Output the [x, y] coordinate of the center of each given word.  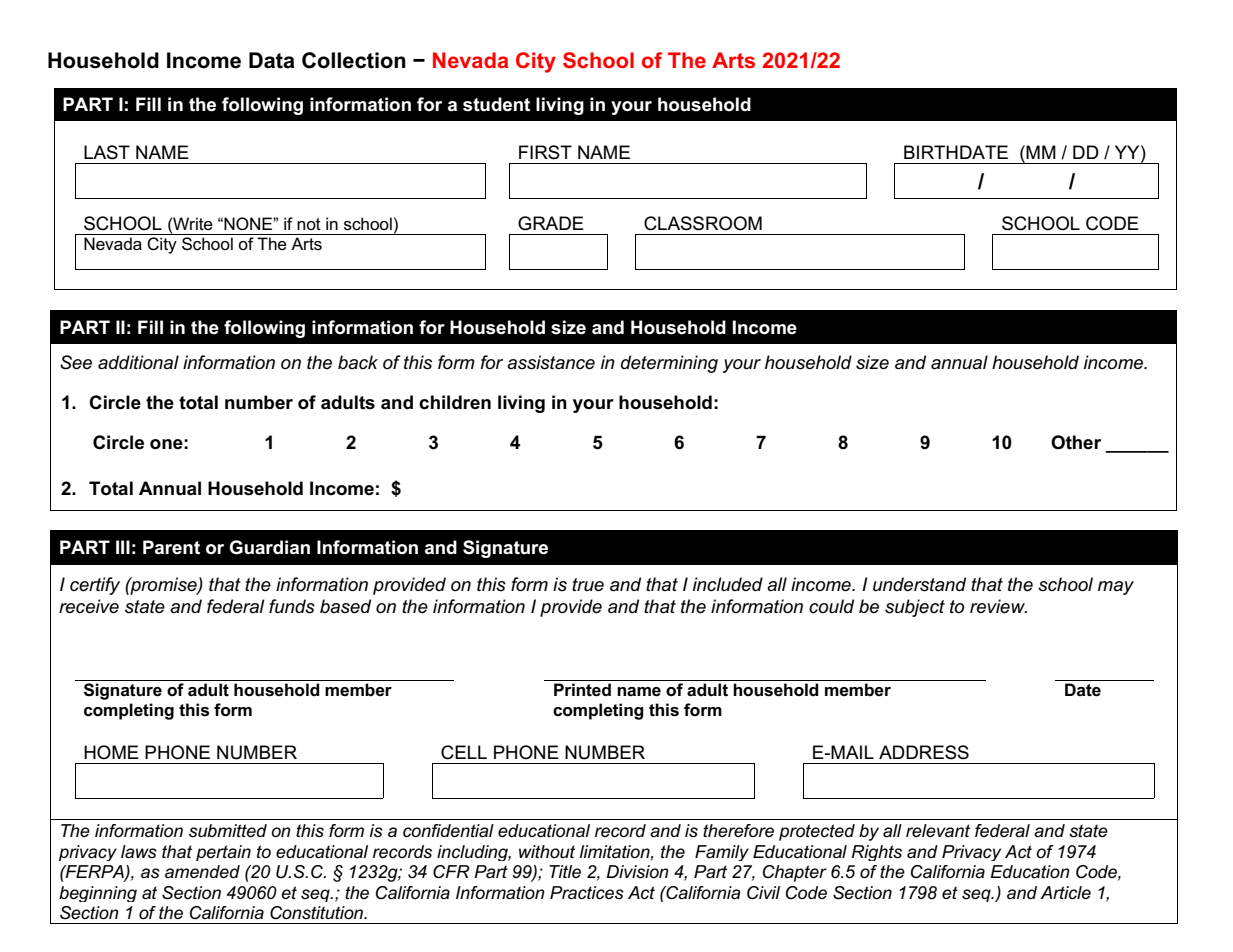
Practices [587, 893]
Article [1065, 893]
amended [202, 872]
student [496, 104]
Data [272, 60]
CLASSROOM [703, 223]
